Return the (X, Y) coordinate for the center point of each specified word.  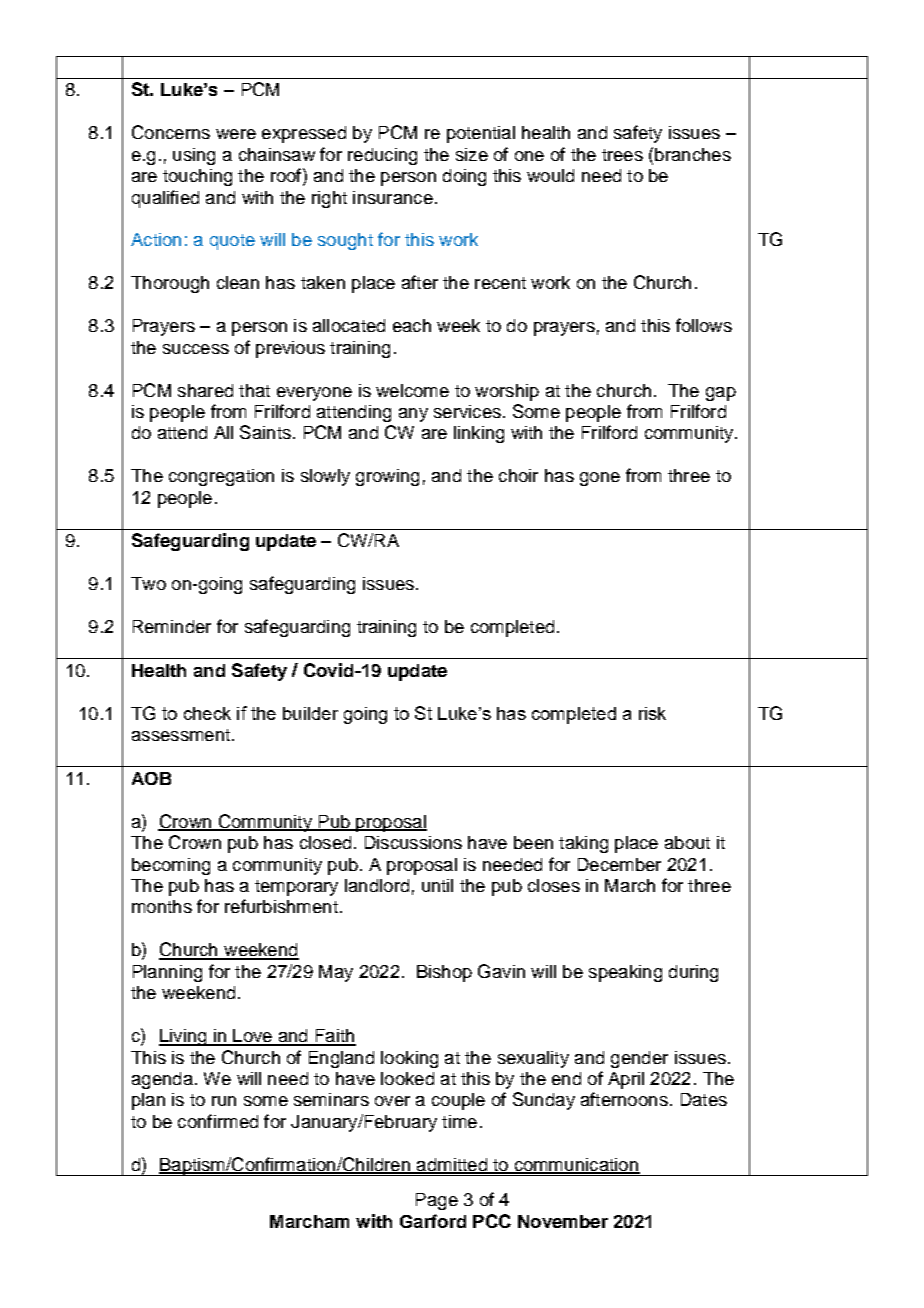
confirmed (218, 1121)
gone (600, 479)
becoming (171, 866)
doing (464, 177)
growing (387, 477)
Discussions (413, 842)
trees (622, 155)
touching (197, 177)
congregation (221, 477)
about (687, 842)
